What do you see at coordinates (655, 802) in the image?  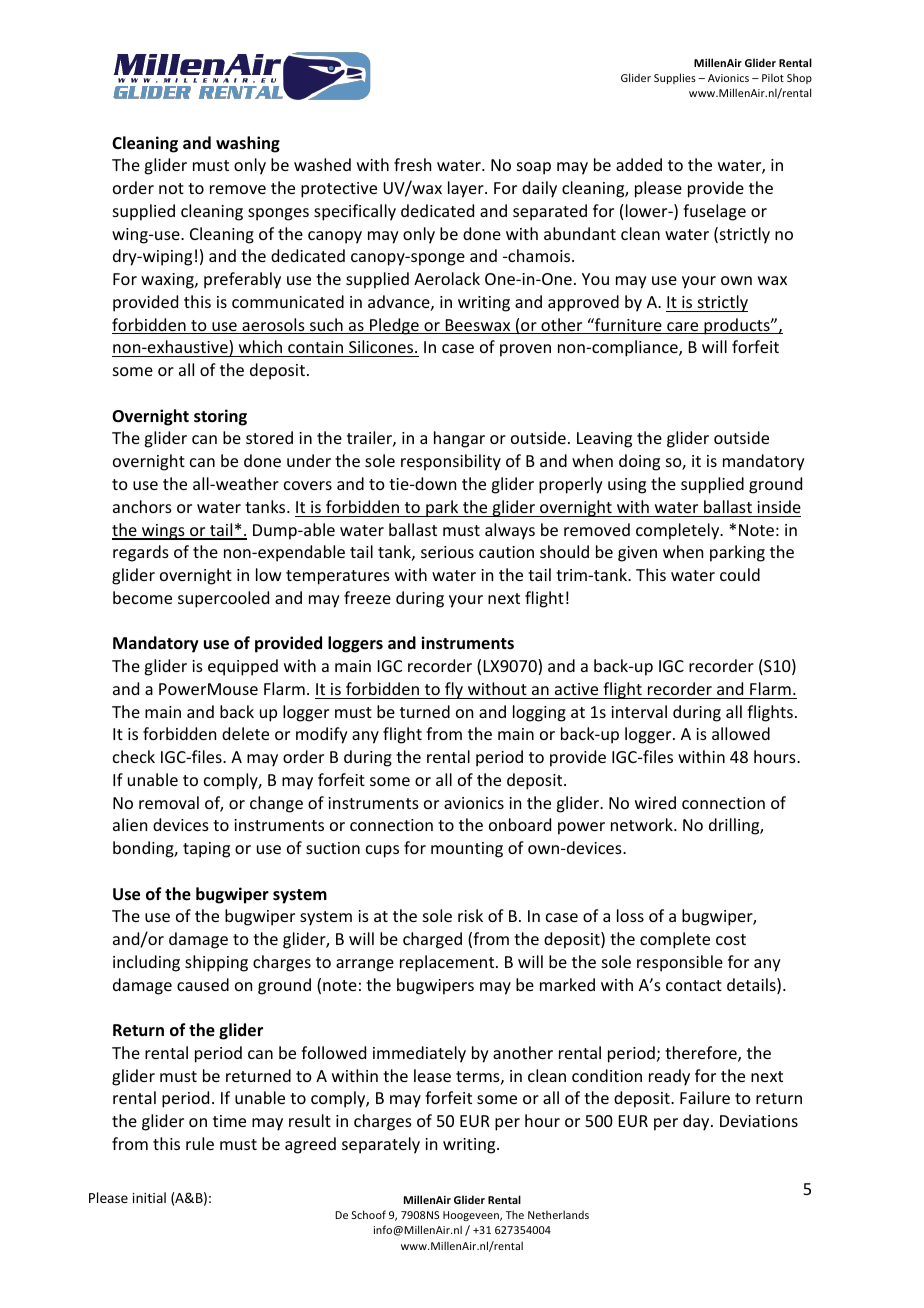 I see `wired` at bounding box center [655, 802].
